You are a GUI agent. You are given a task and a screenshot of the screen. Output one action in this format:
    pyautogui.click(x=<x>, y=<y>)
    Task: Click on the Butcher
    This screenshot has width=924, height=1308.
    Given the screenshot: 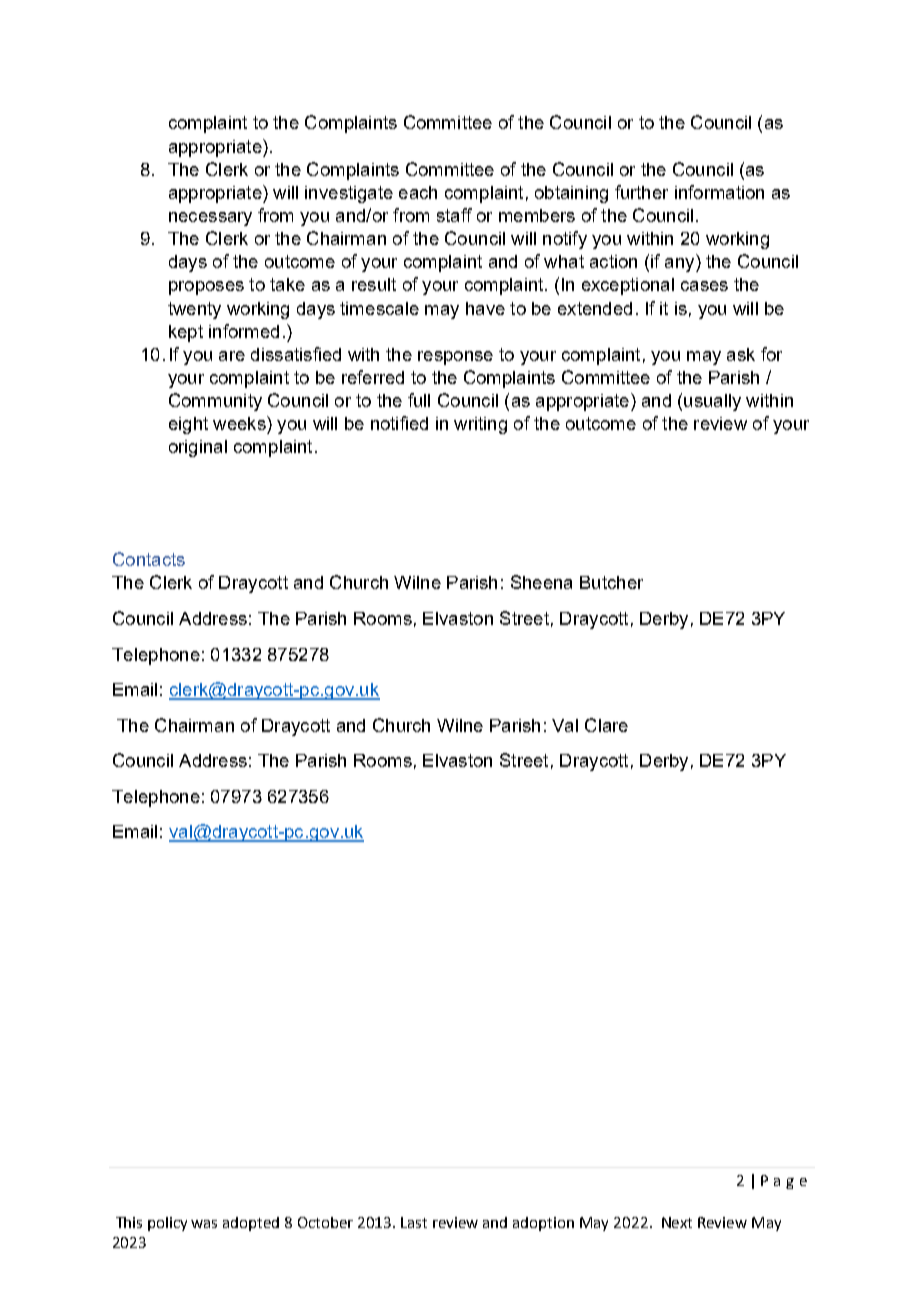 What is the action you would take?
    pyautogui.click(x=611, y=582)
